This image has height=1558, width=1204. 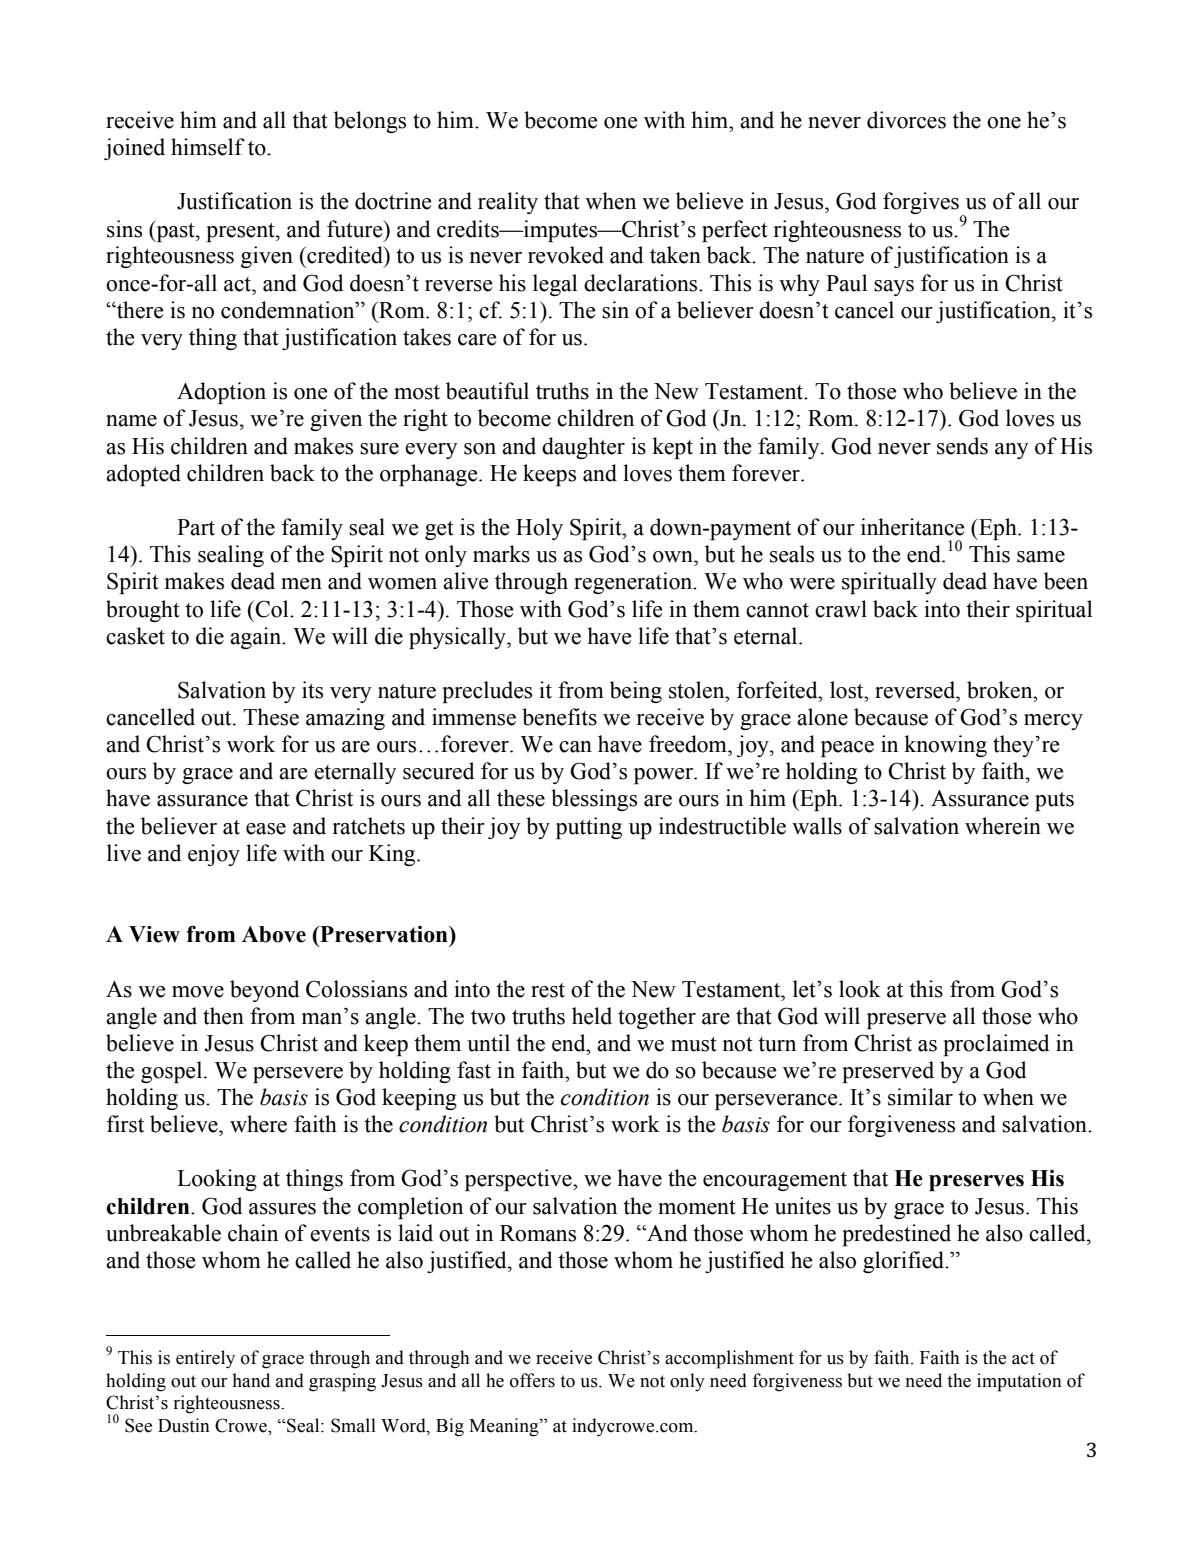 What do you see at coordinates (251, 1380) in the image?
I see `hand` at bounding box center [251, 1380].
